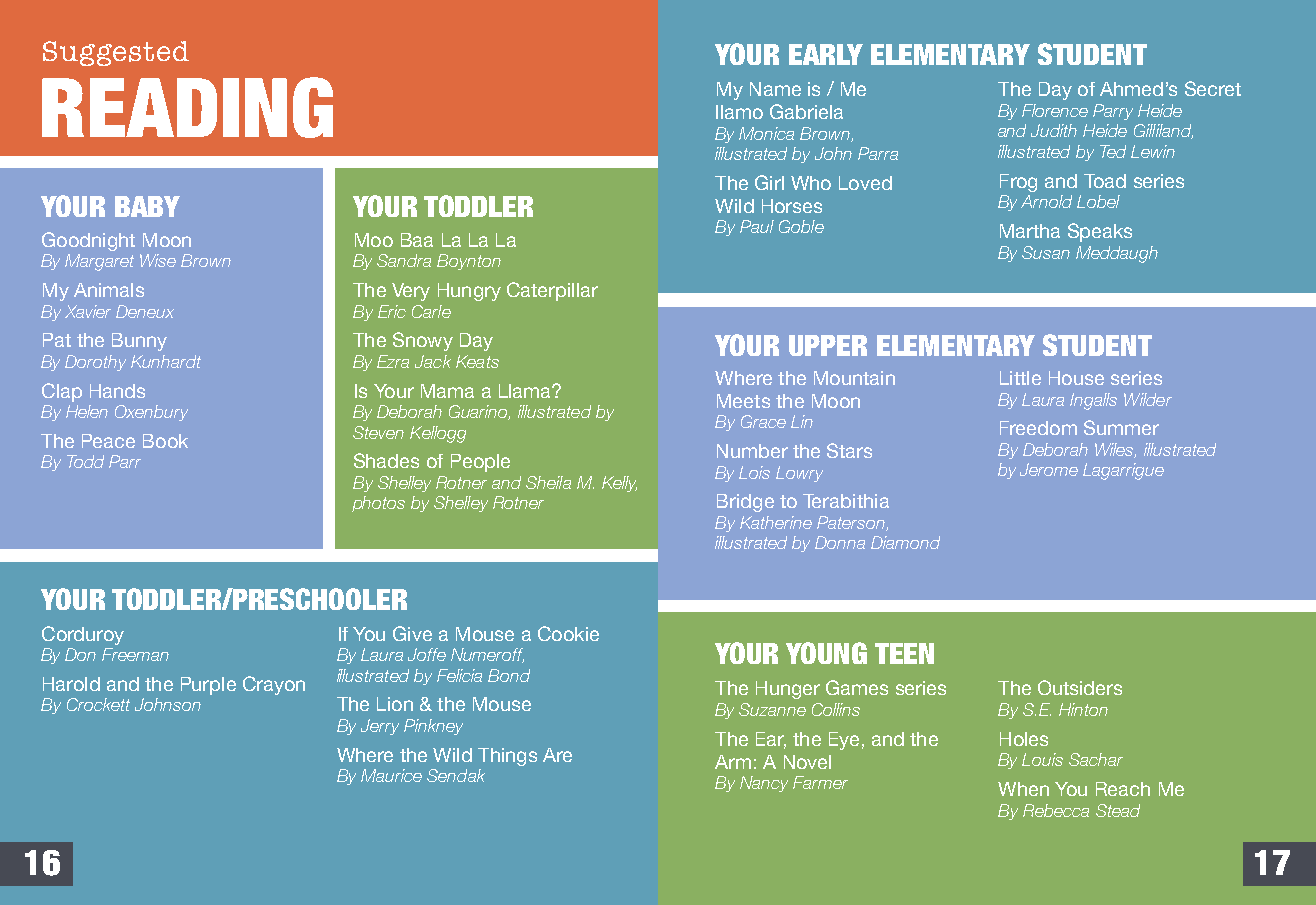 The width and height of the document is (1316, 905). I want to click on Book, so click(165, 441).
